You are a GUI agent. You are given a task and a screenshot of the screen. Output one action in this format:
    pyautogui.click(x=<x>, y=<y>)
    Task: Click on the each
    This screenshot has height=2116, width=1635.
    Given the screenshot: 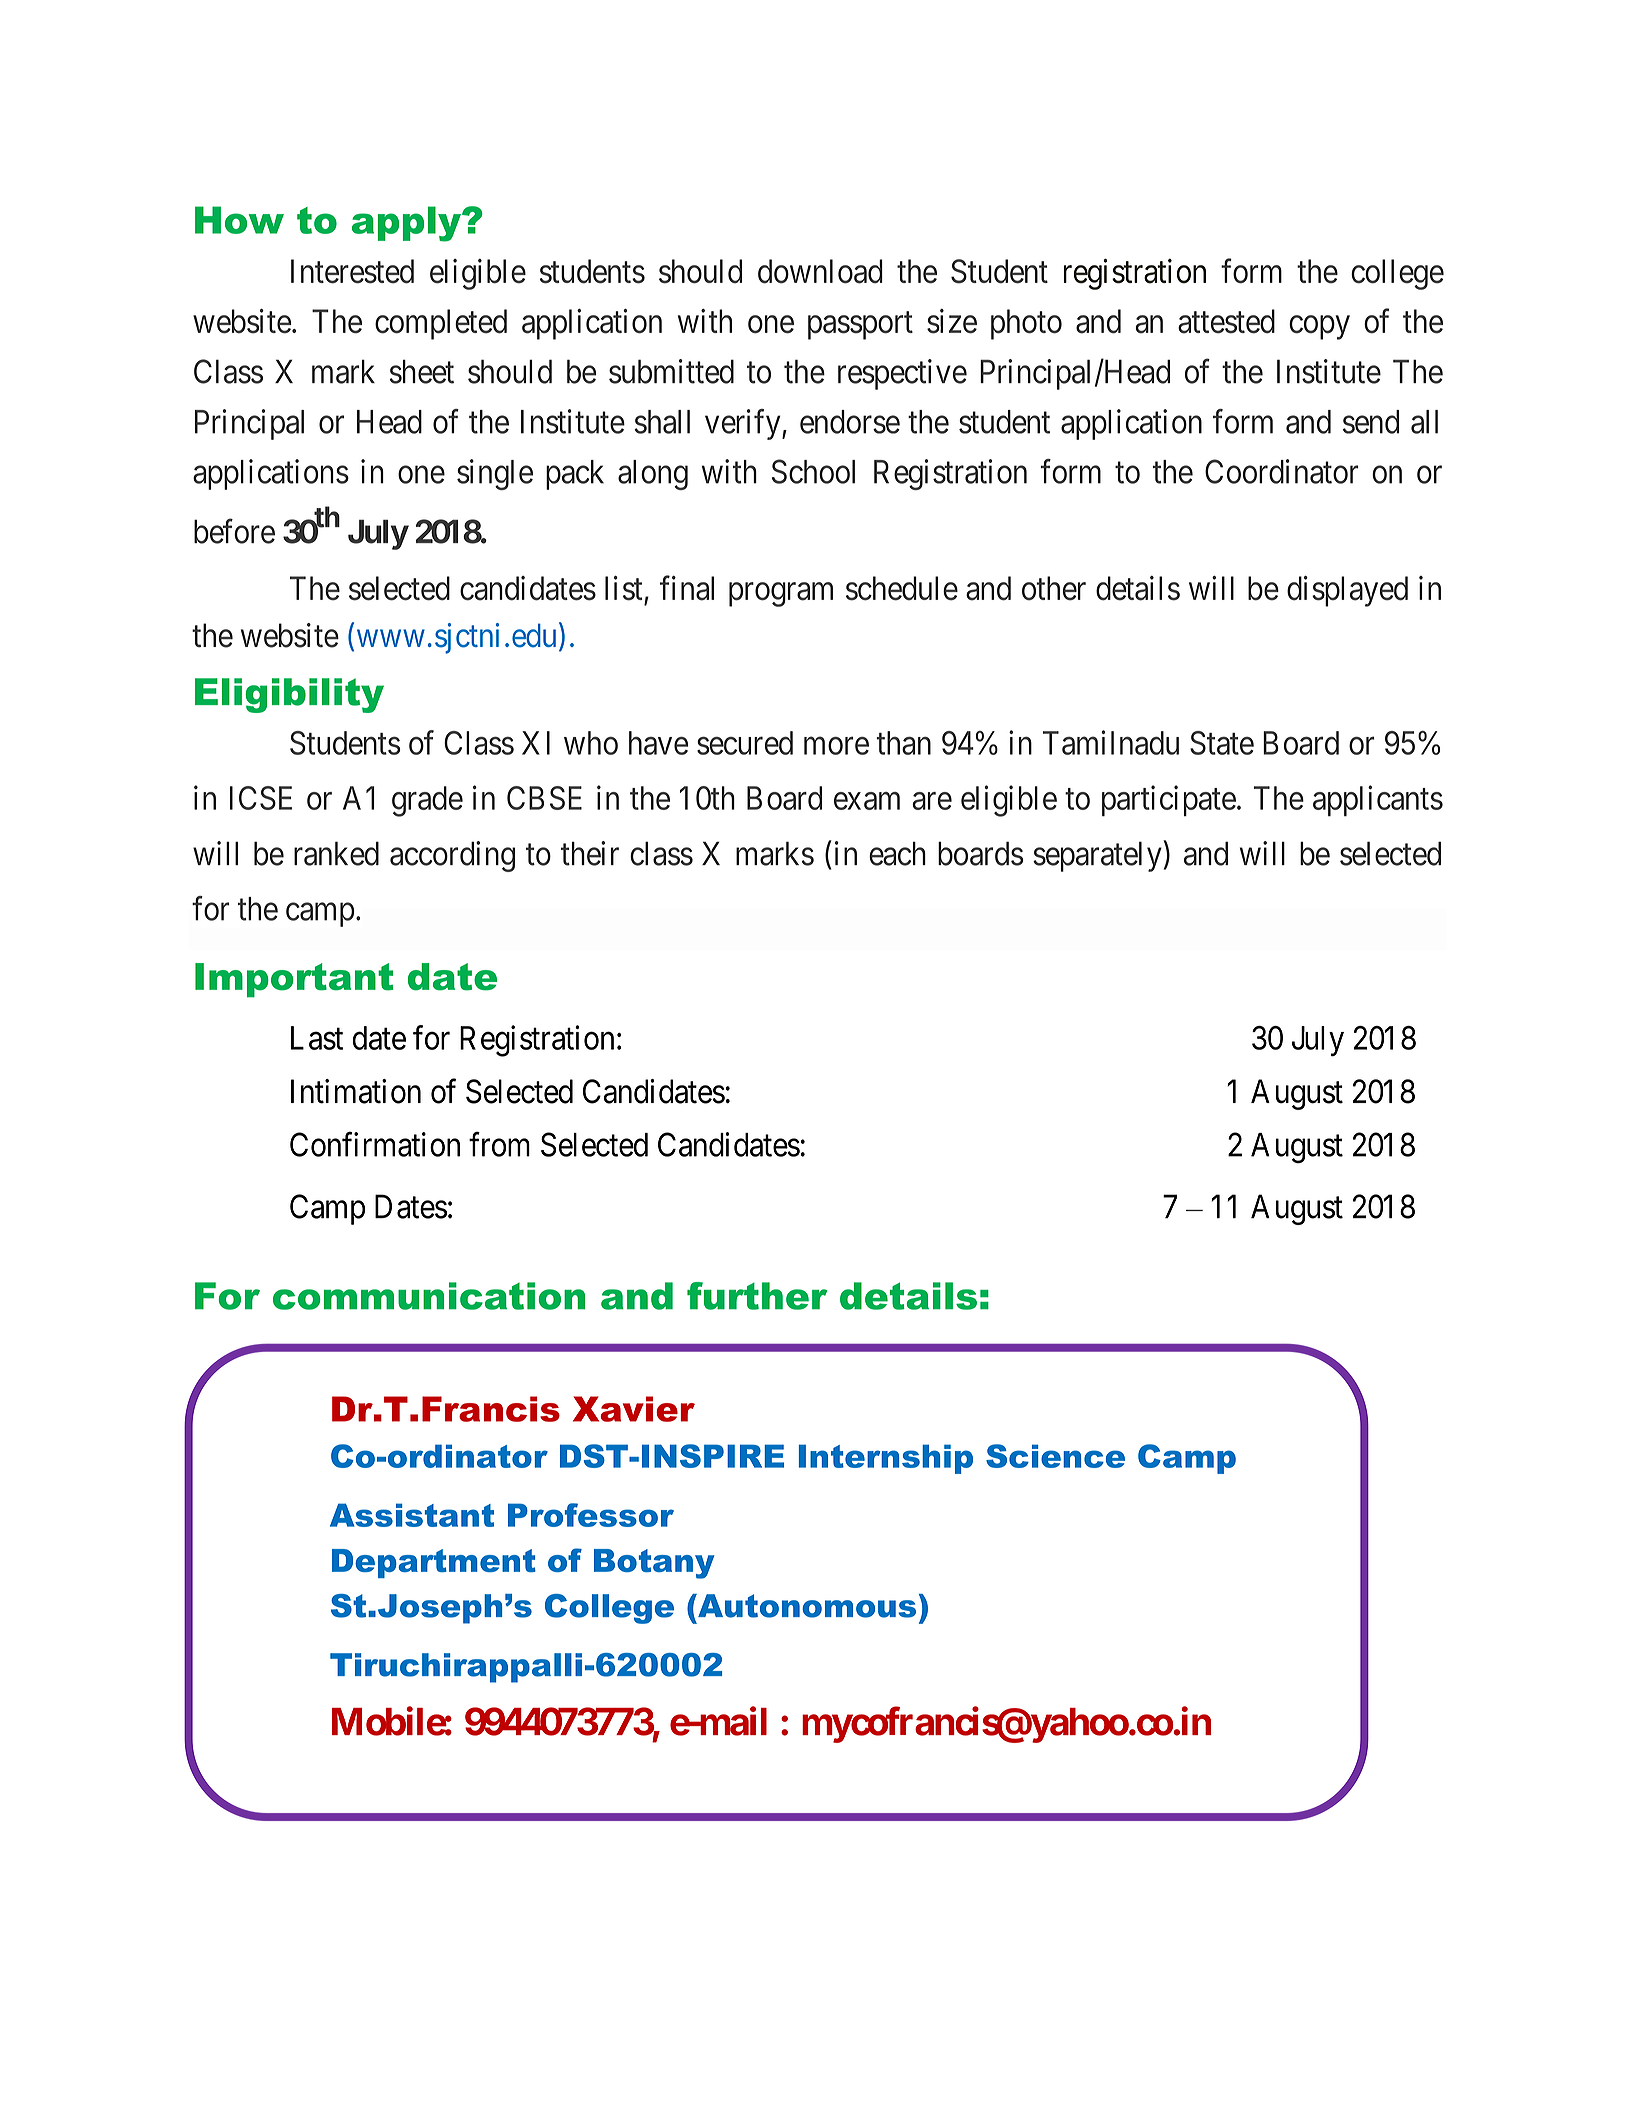 What is the action you would take?
    pyautogui.click(x=897, y=853)
